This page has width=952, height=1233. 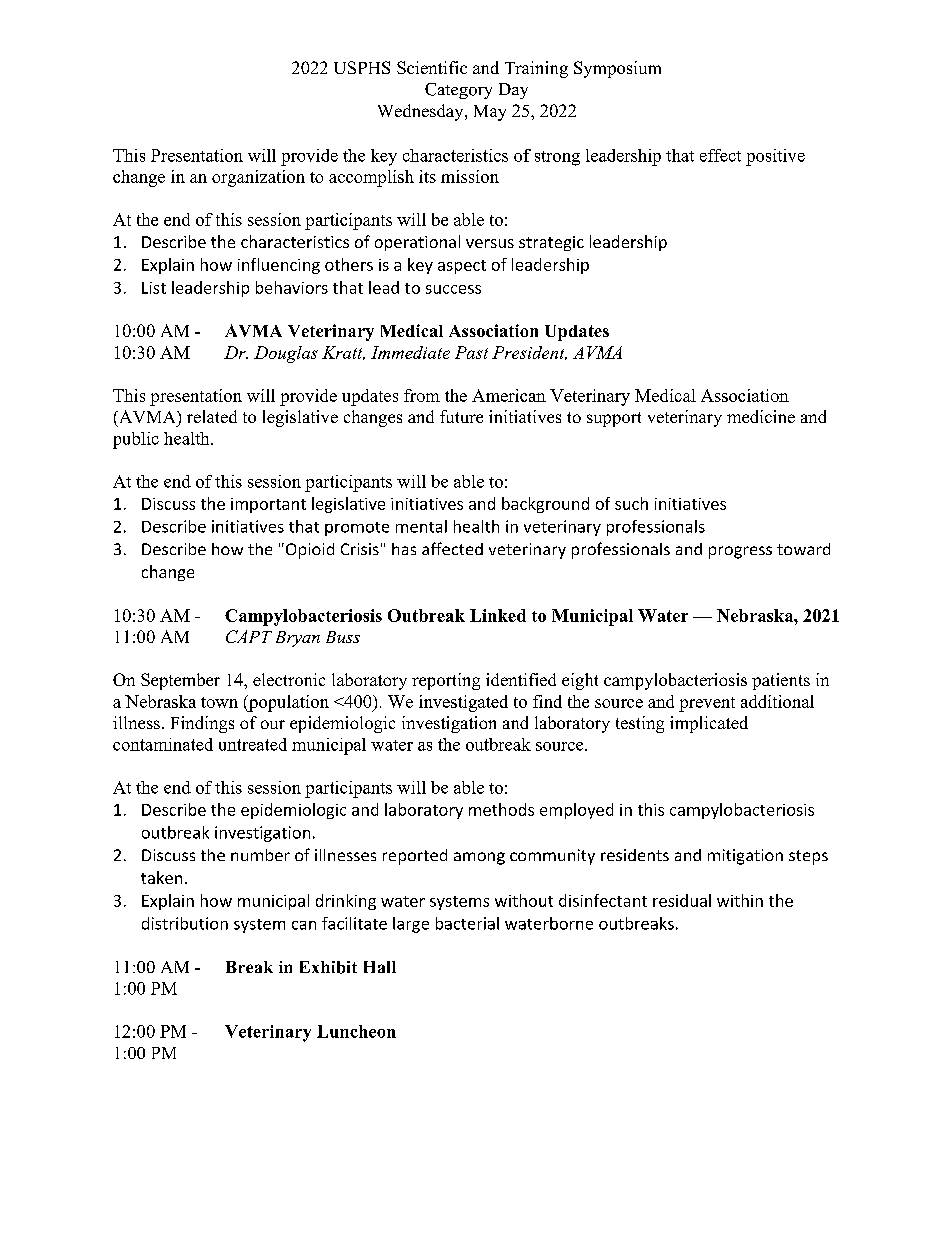 I want to click on organization, so click(x=258, y=178).
